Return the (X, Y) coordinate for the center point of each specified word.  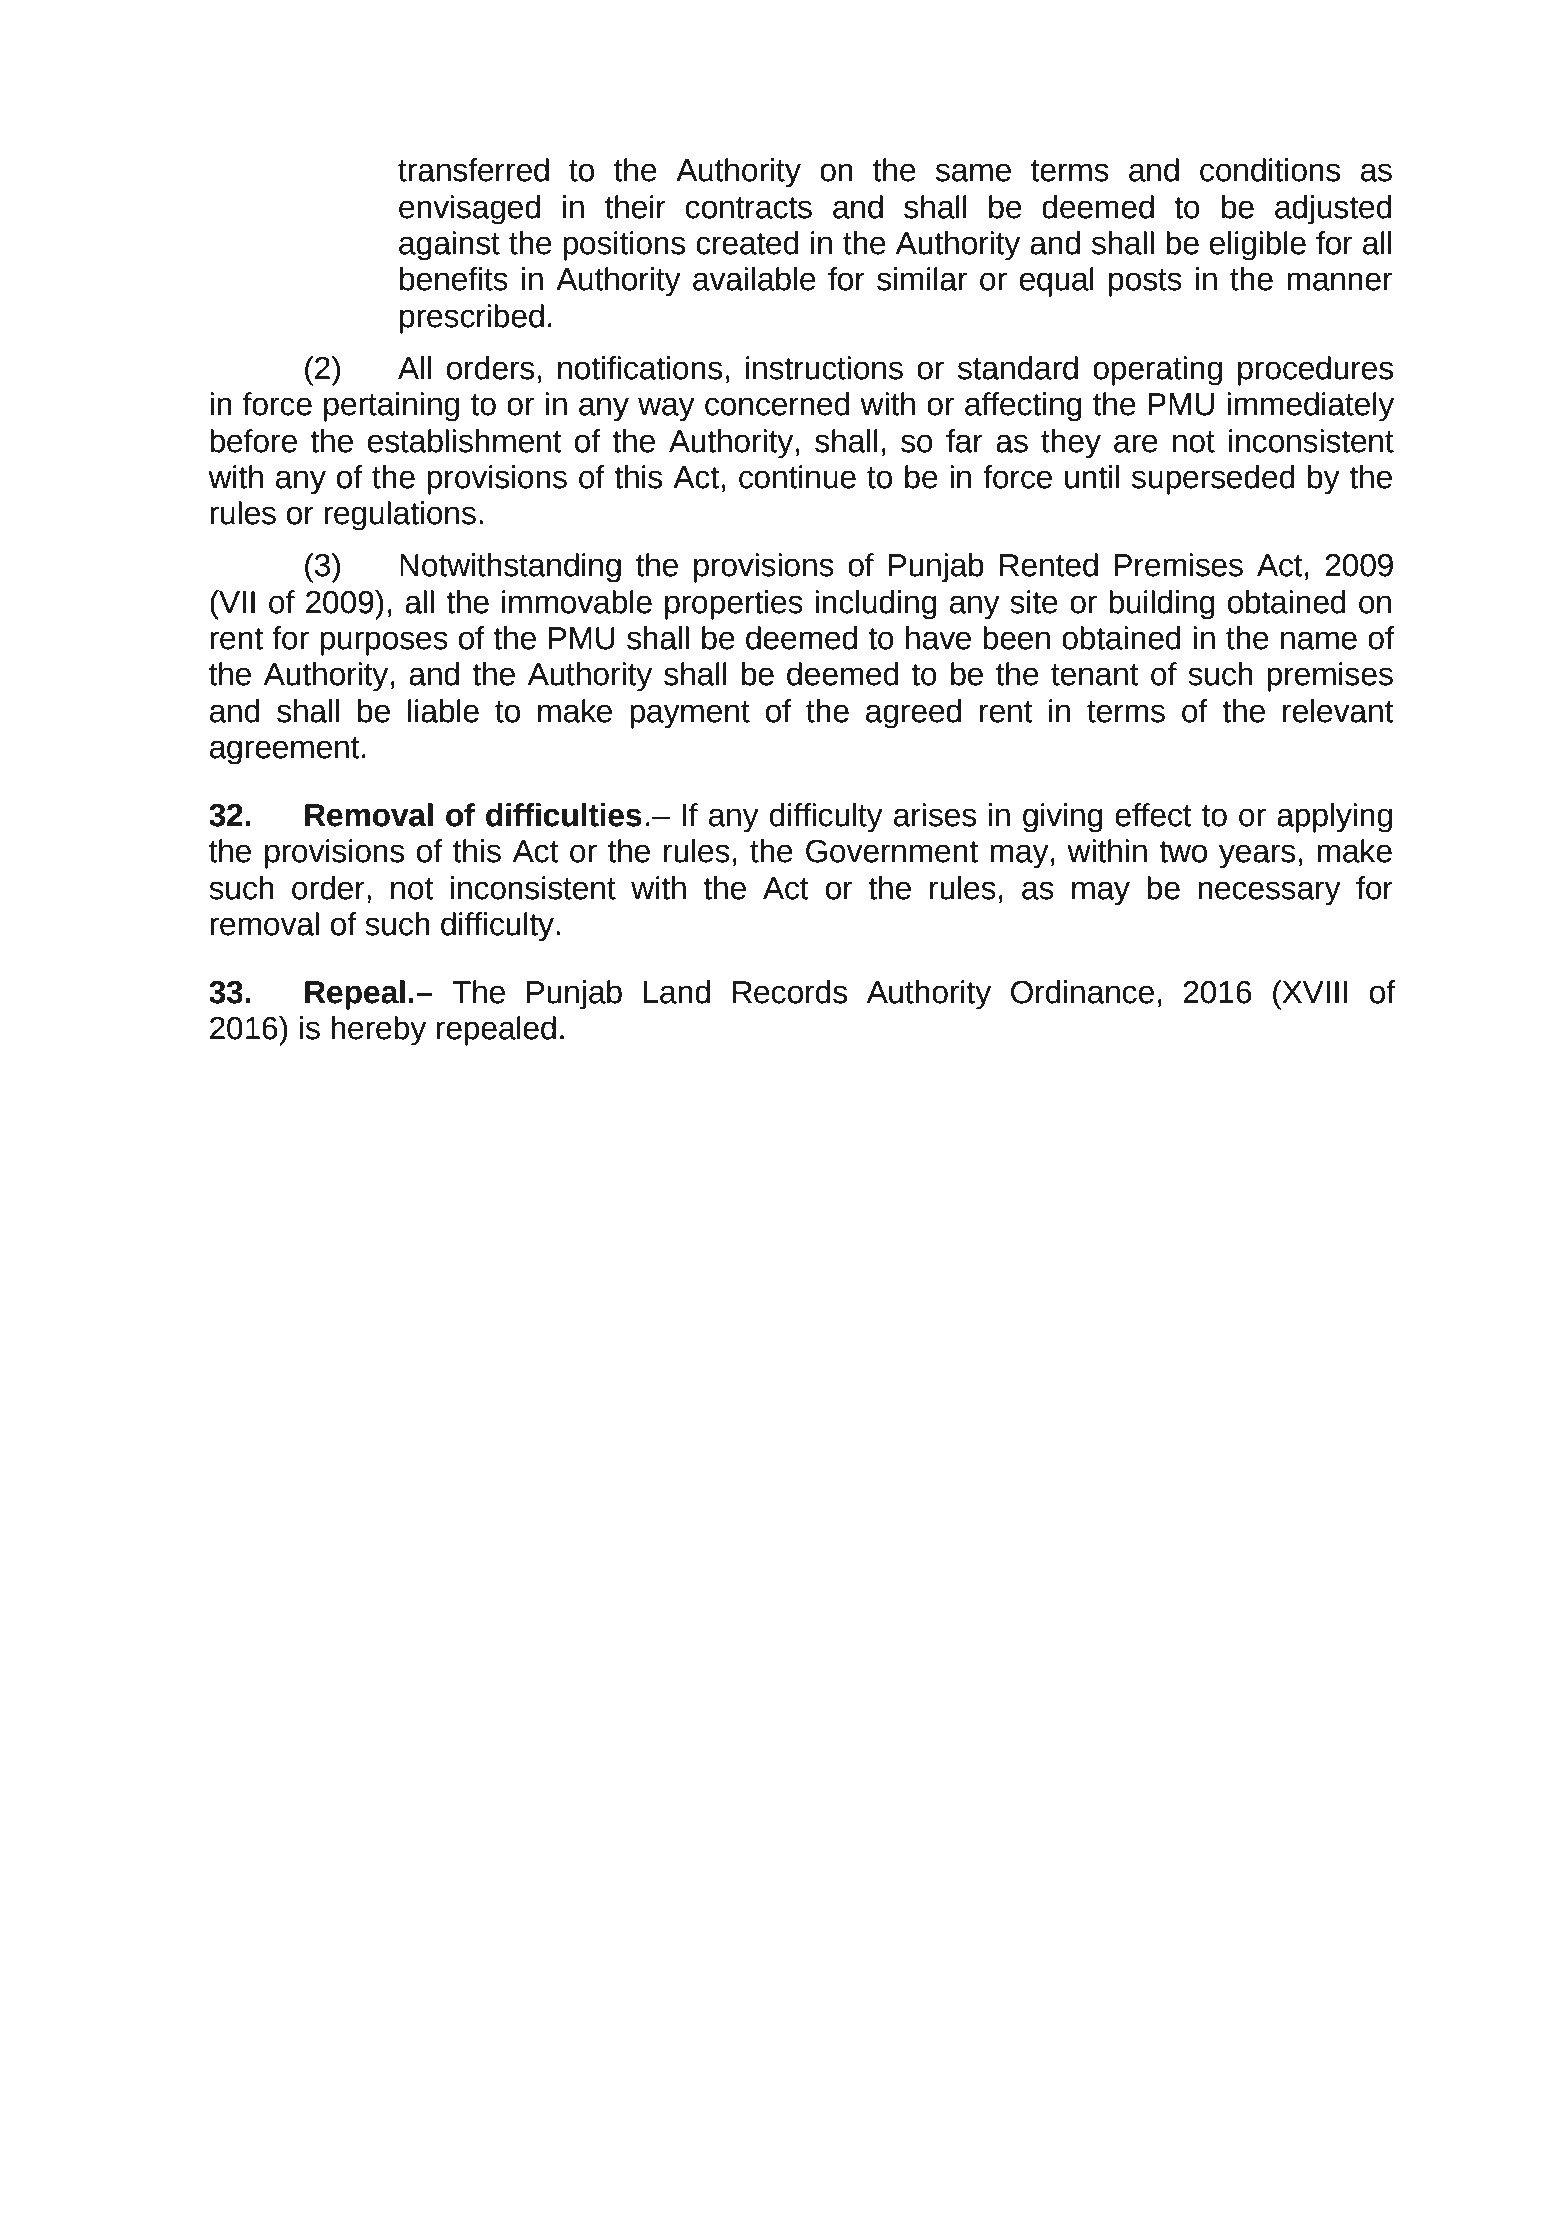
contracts (749, 208)
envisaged (469, 210)
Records (790, 992)
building (1162, 605)
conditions (1270, 170)
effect (1153, 815)
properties (734, 605)
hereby (378, 1031)
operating (1157, 371)
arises (935, 815)
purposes (384, 643)
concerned (777, 404)
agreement (285, 751)
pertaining (391, 407)
